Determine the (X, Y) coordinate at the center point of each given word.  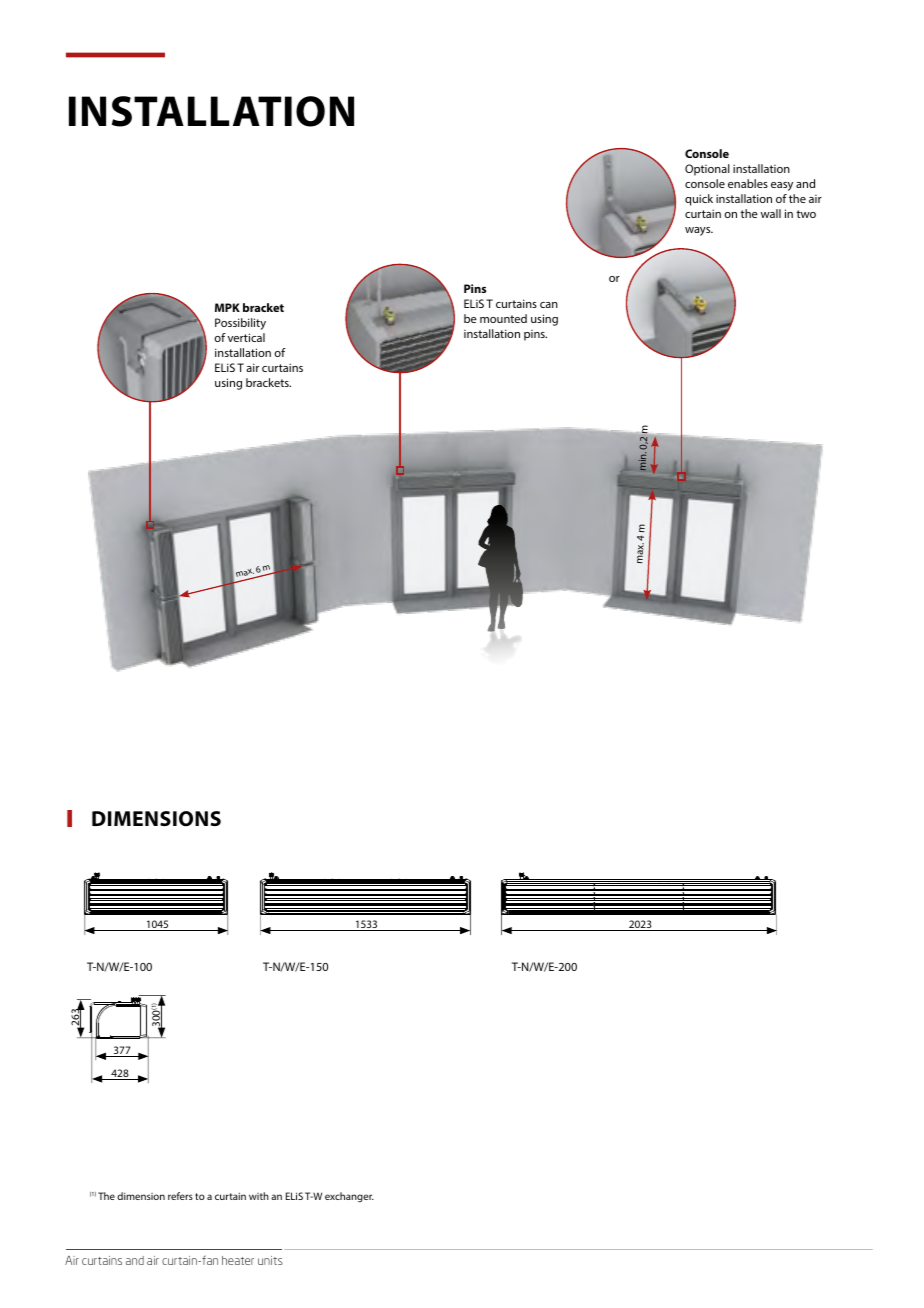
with (259, 1196)
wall (771, 213)
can (549, 305)
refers (180, 1196)
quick (699, 200)
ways (699, 231)
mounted (503, 318)
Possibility (240, 324)
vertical (246, 337)
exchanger (349, 1197)
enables (748, 183)
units (270, 1260)
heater (238, 1260)
